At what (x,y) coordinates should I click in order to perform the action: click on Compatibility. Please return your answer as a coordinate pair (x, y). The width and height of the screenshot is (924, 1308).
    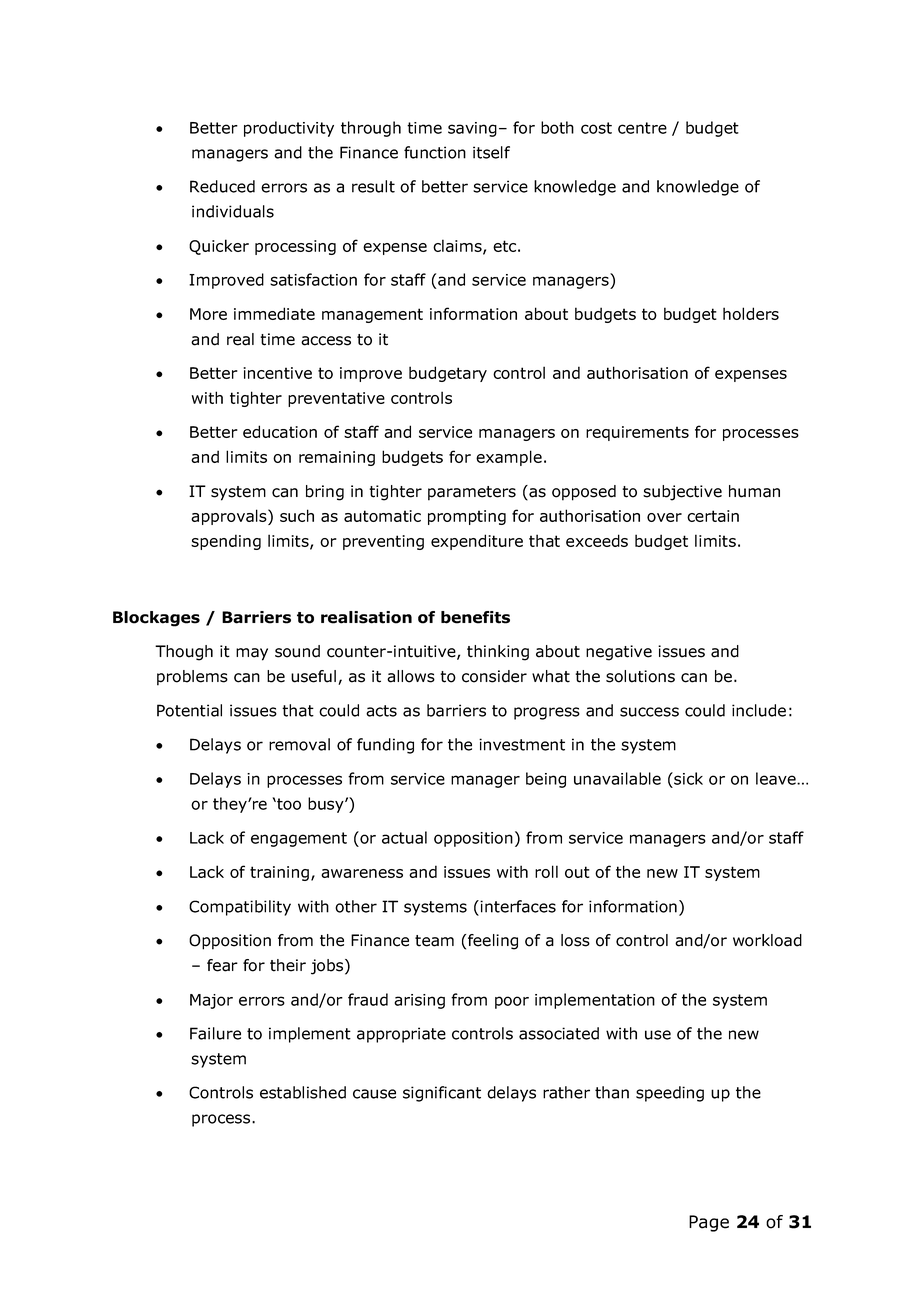
    Looking at the image, I should click on (240, 908).
